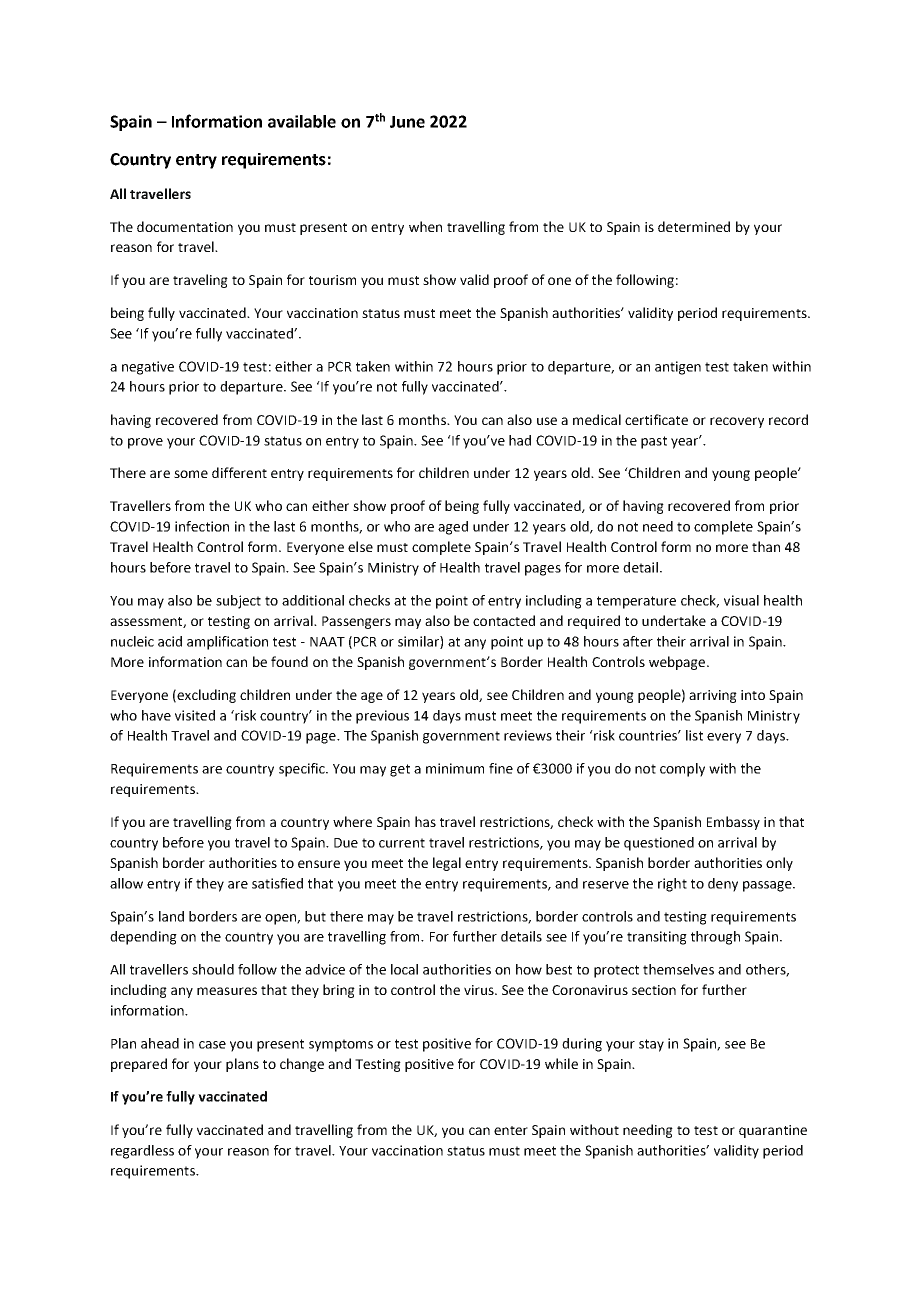 The image size is (924, 1308). Describe the element at coordinates (407, 122) in the screenshot. I see `June` at that location.
